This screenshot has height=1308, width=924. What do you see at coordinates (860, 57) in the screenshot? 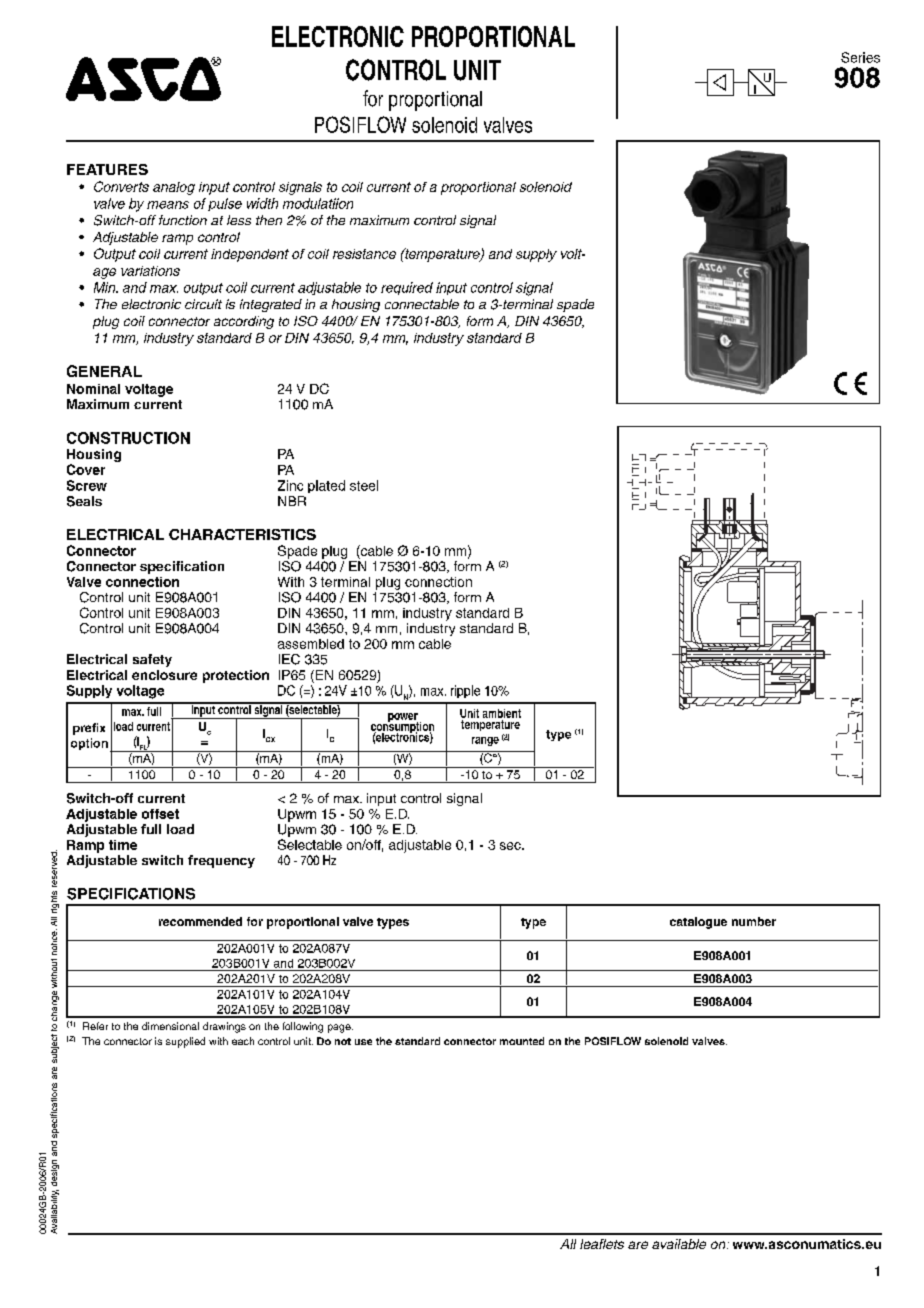
I see `Series` at bounding box center [860, 57].
